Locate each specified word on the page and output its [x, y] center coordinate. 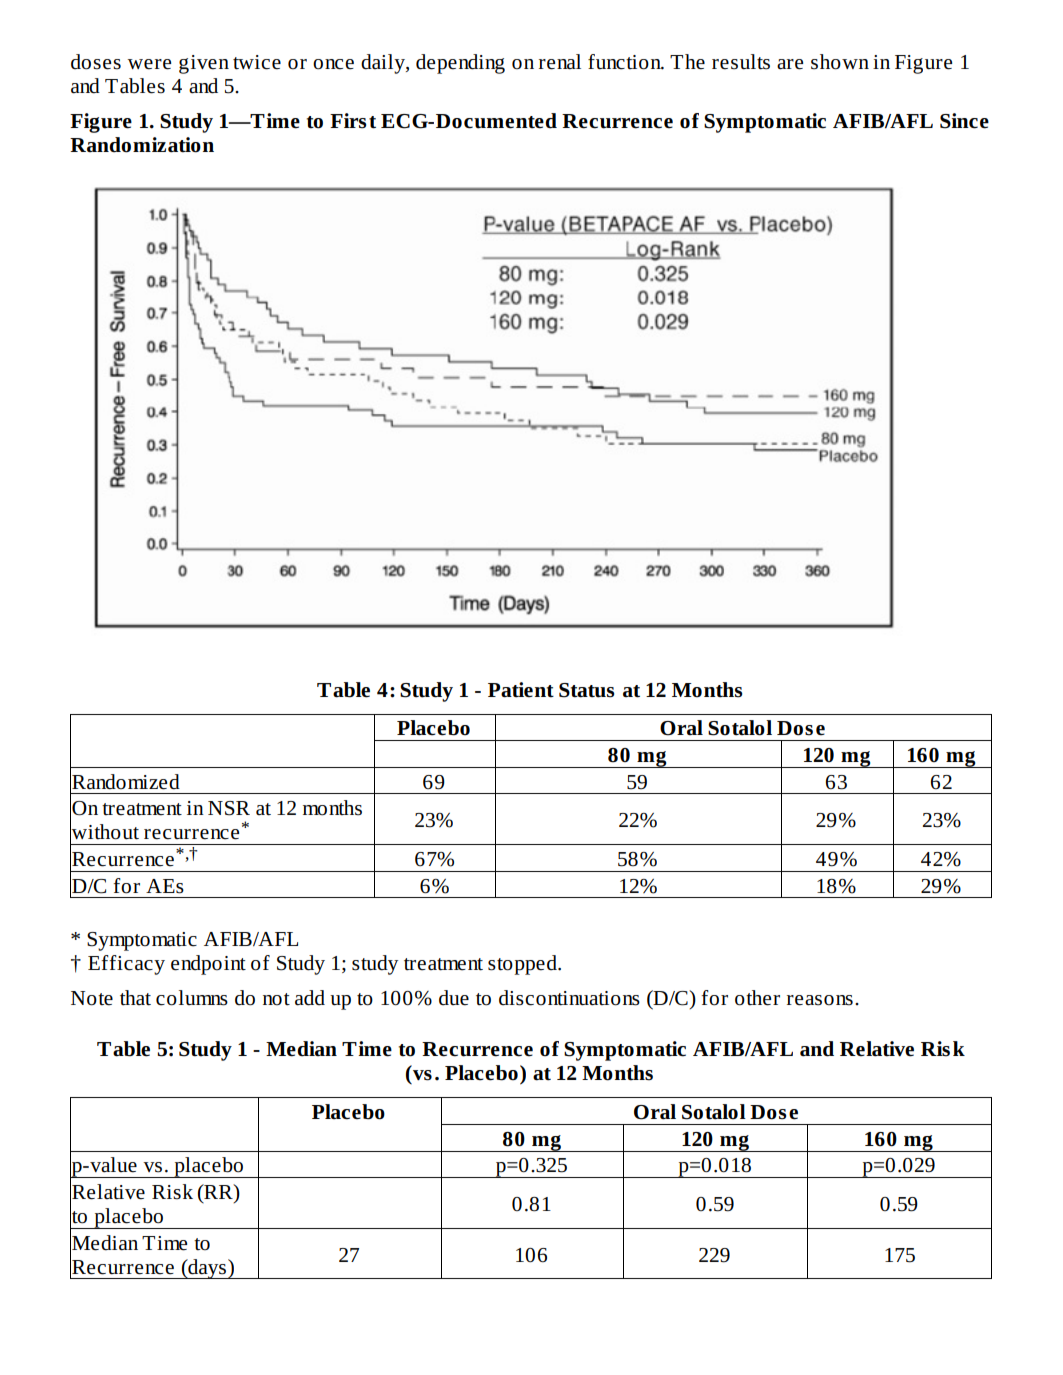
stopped [523, 965]
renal [560, 62]
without [104, 832]
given [204, 64]
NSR [229, 808]
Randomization [142, 145]
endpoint [208, 965]
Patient [521, 690]
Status [587, 690]
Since [964, 121]
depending [460, 64]
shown [840, 62]
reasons [820, 1000]
